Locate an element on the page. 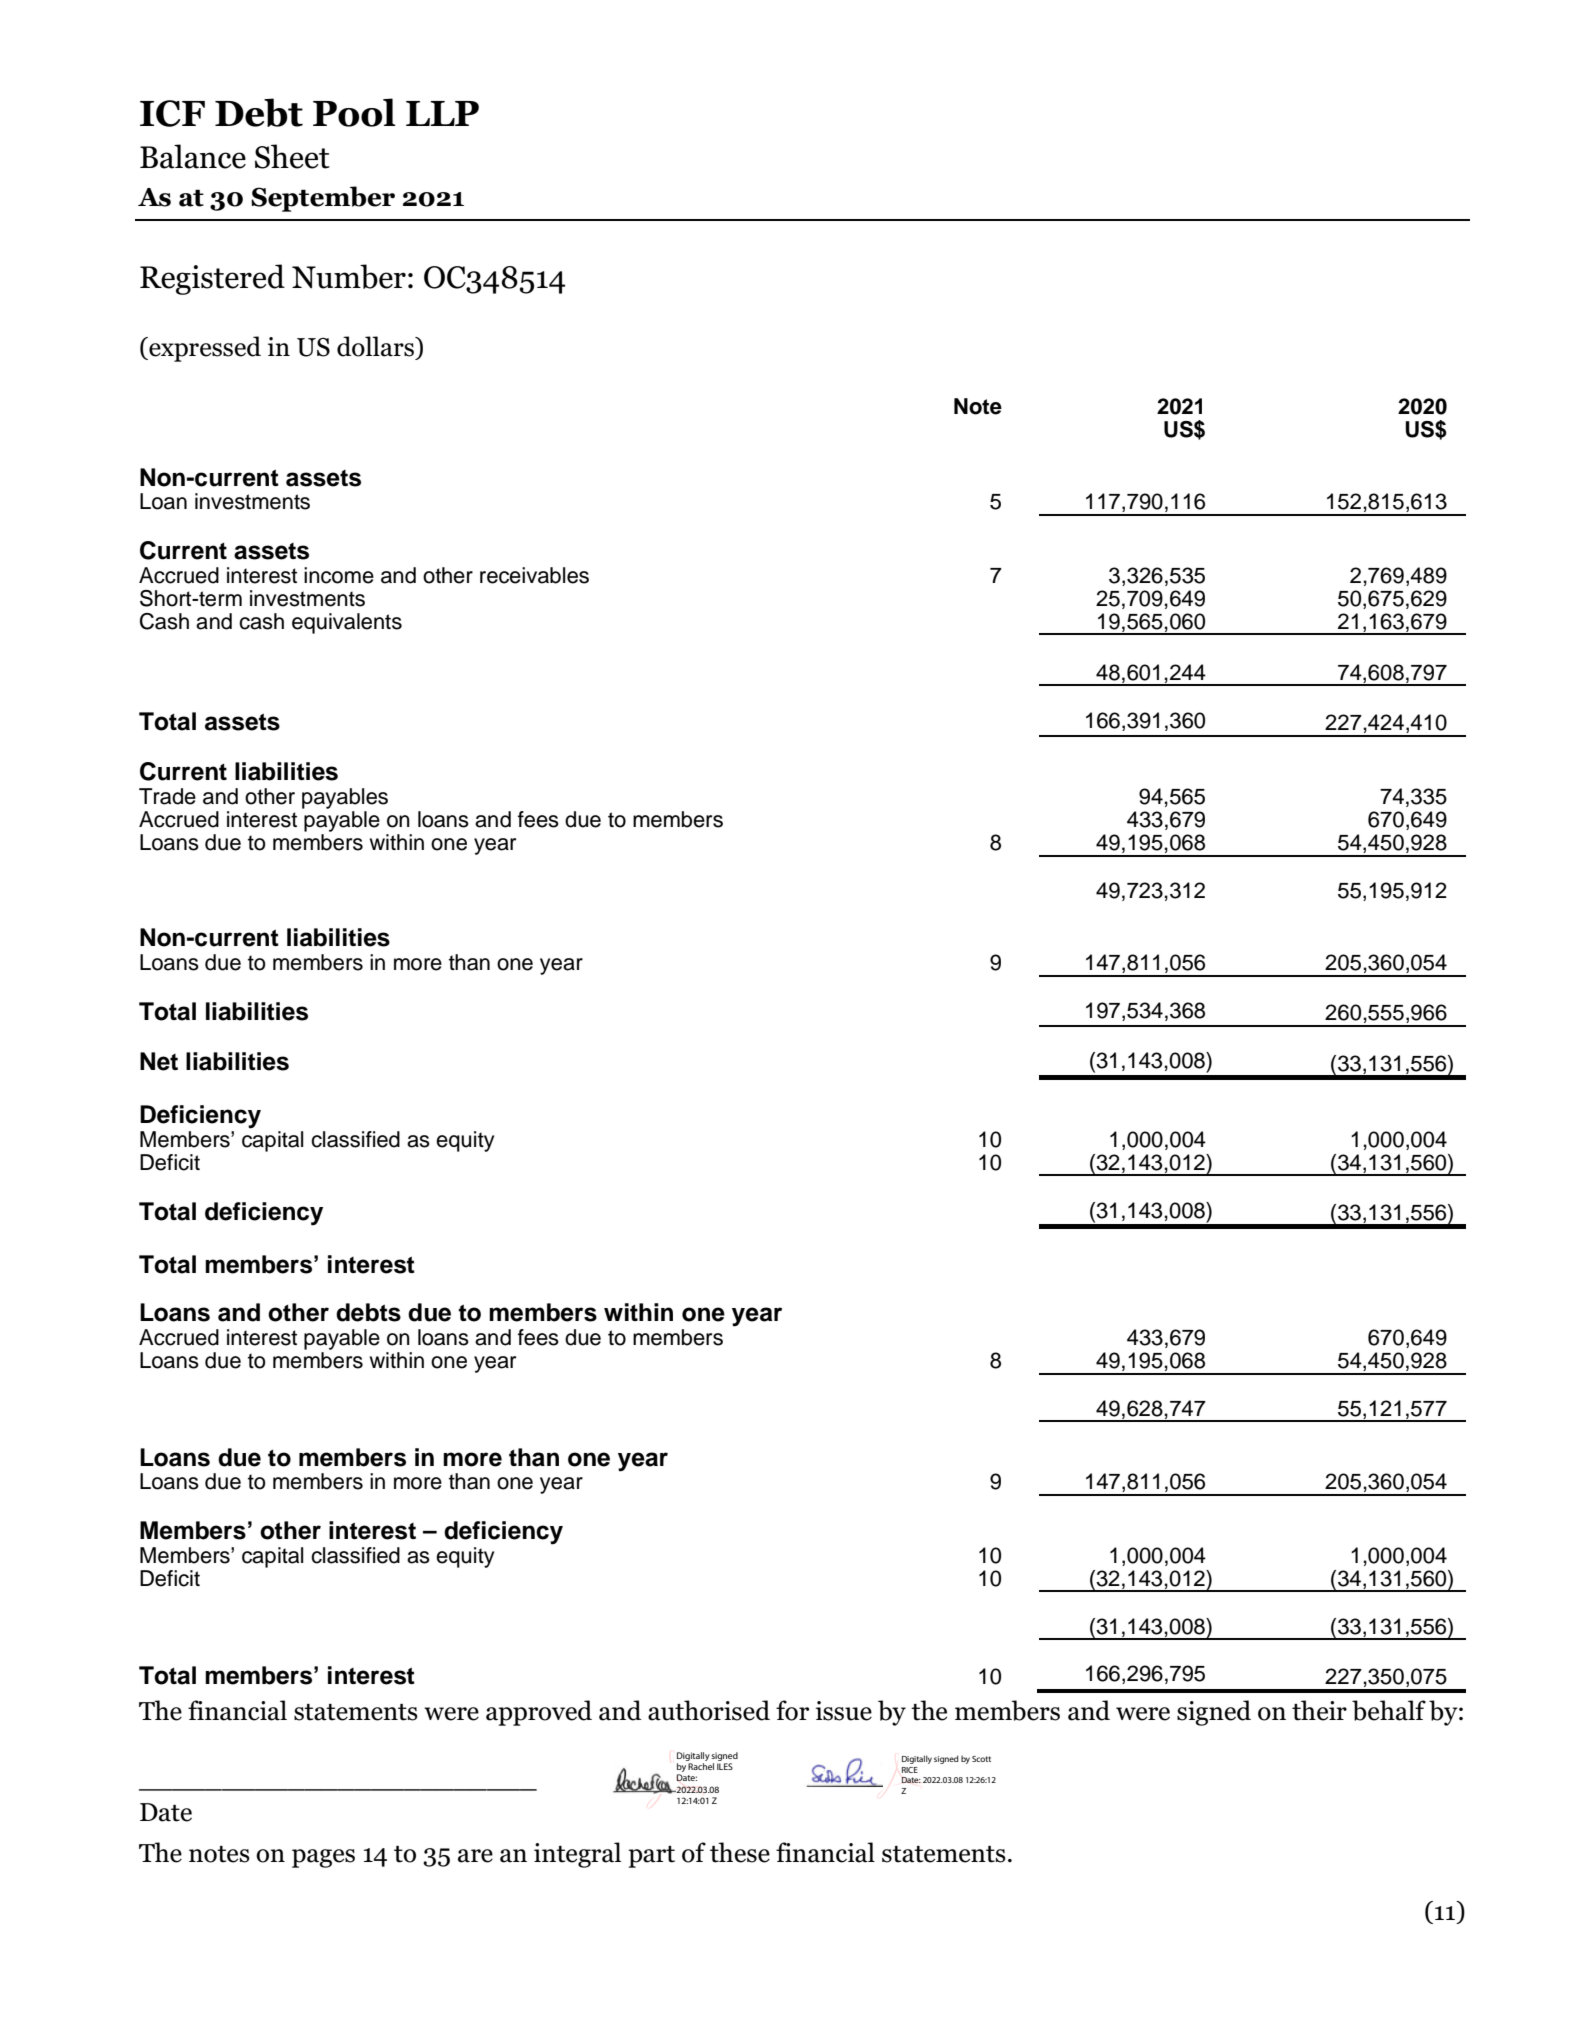  these is located at coordinates (740, 1852).
